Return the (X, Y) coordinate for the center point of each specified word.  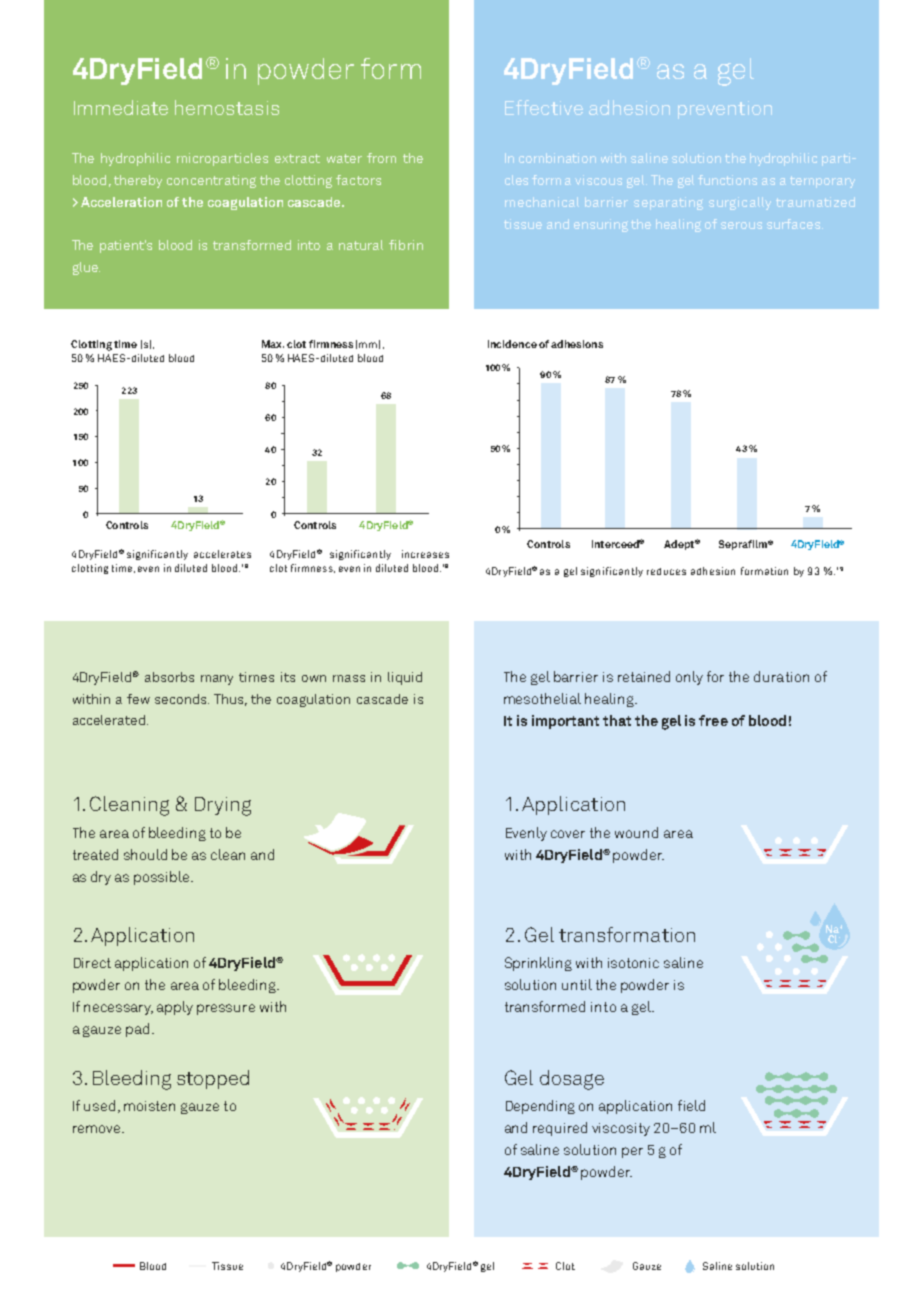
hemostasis (227, 107)
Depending (540, 1107)
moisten (149, 1106)
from (381, 158)
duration (781, 676)
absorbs (169, 677)
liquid (405, 678)
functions (727, 180)
